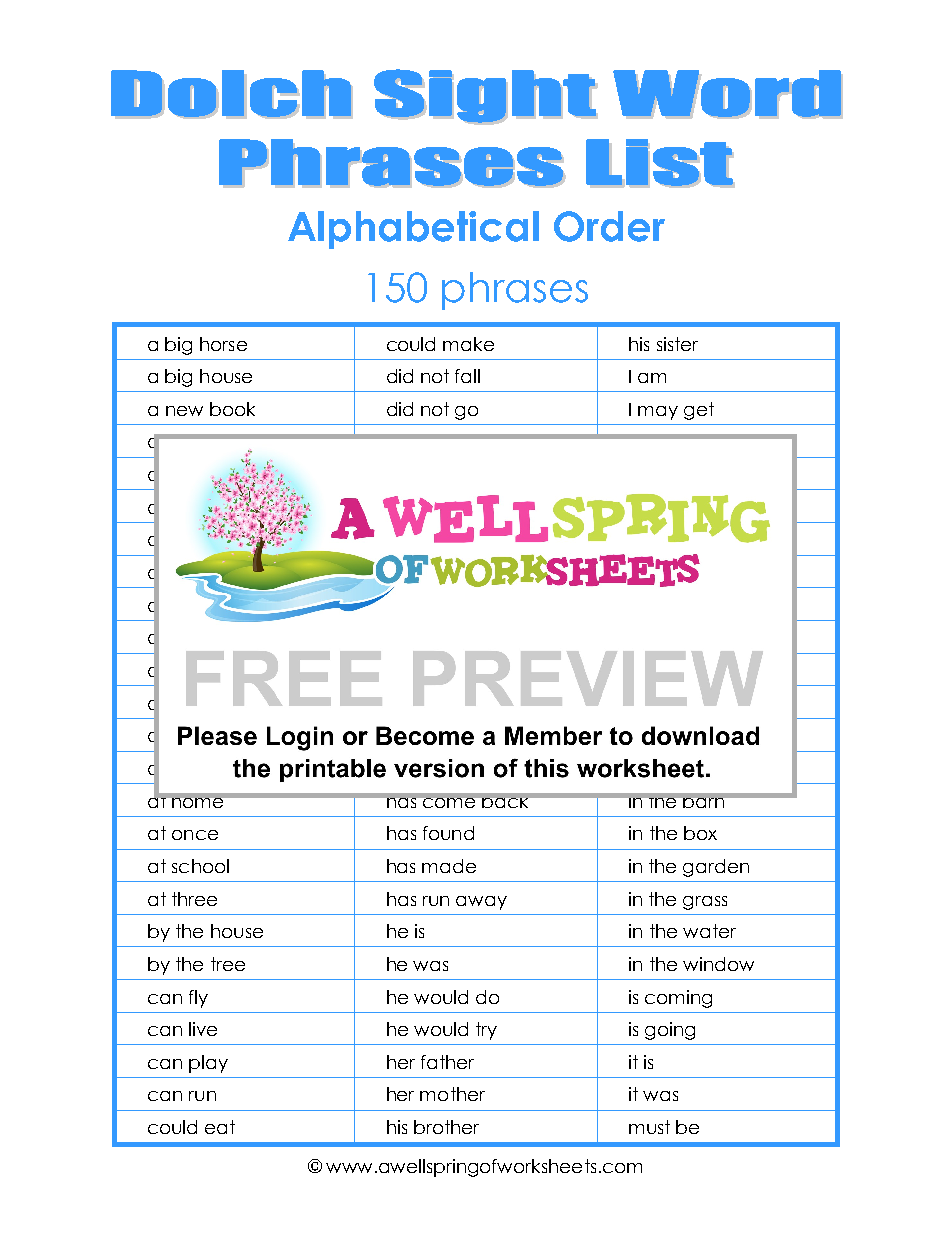  Describe the element at coordinates (195, 835) in the image. I see `once` at that location.
